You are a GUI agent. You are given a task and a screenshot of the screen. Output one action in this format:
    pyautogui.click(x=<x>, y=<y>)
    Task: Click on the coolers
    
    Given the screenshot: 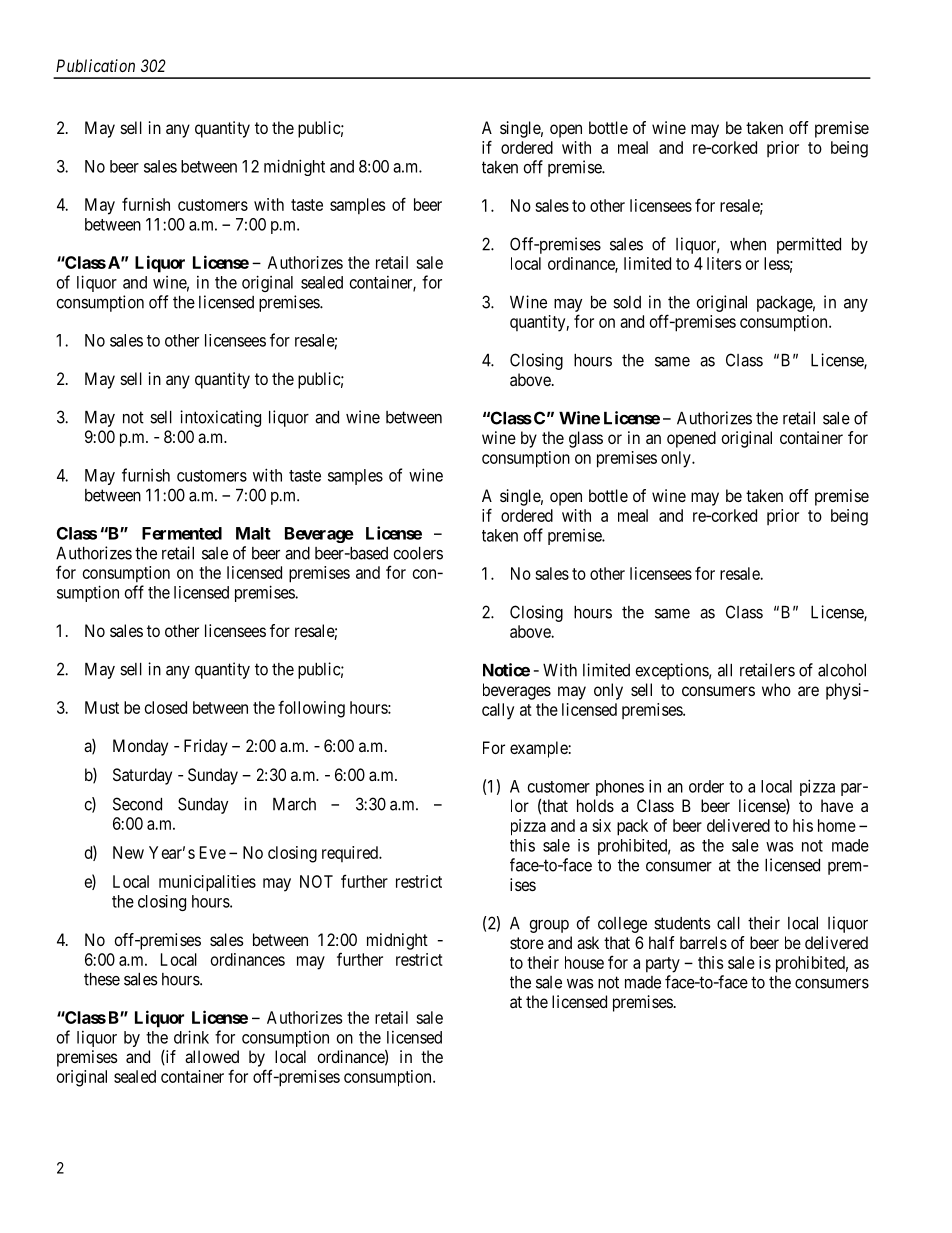 What is the action you would take?
    pyautogui.click(x=418, y=553)
